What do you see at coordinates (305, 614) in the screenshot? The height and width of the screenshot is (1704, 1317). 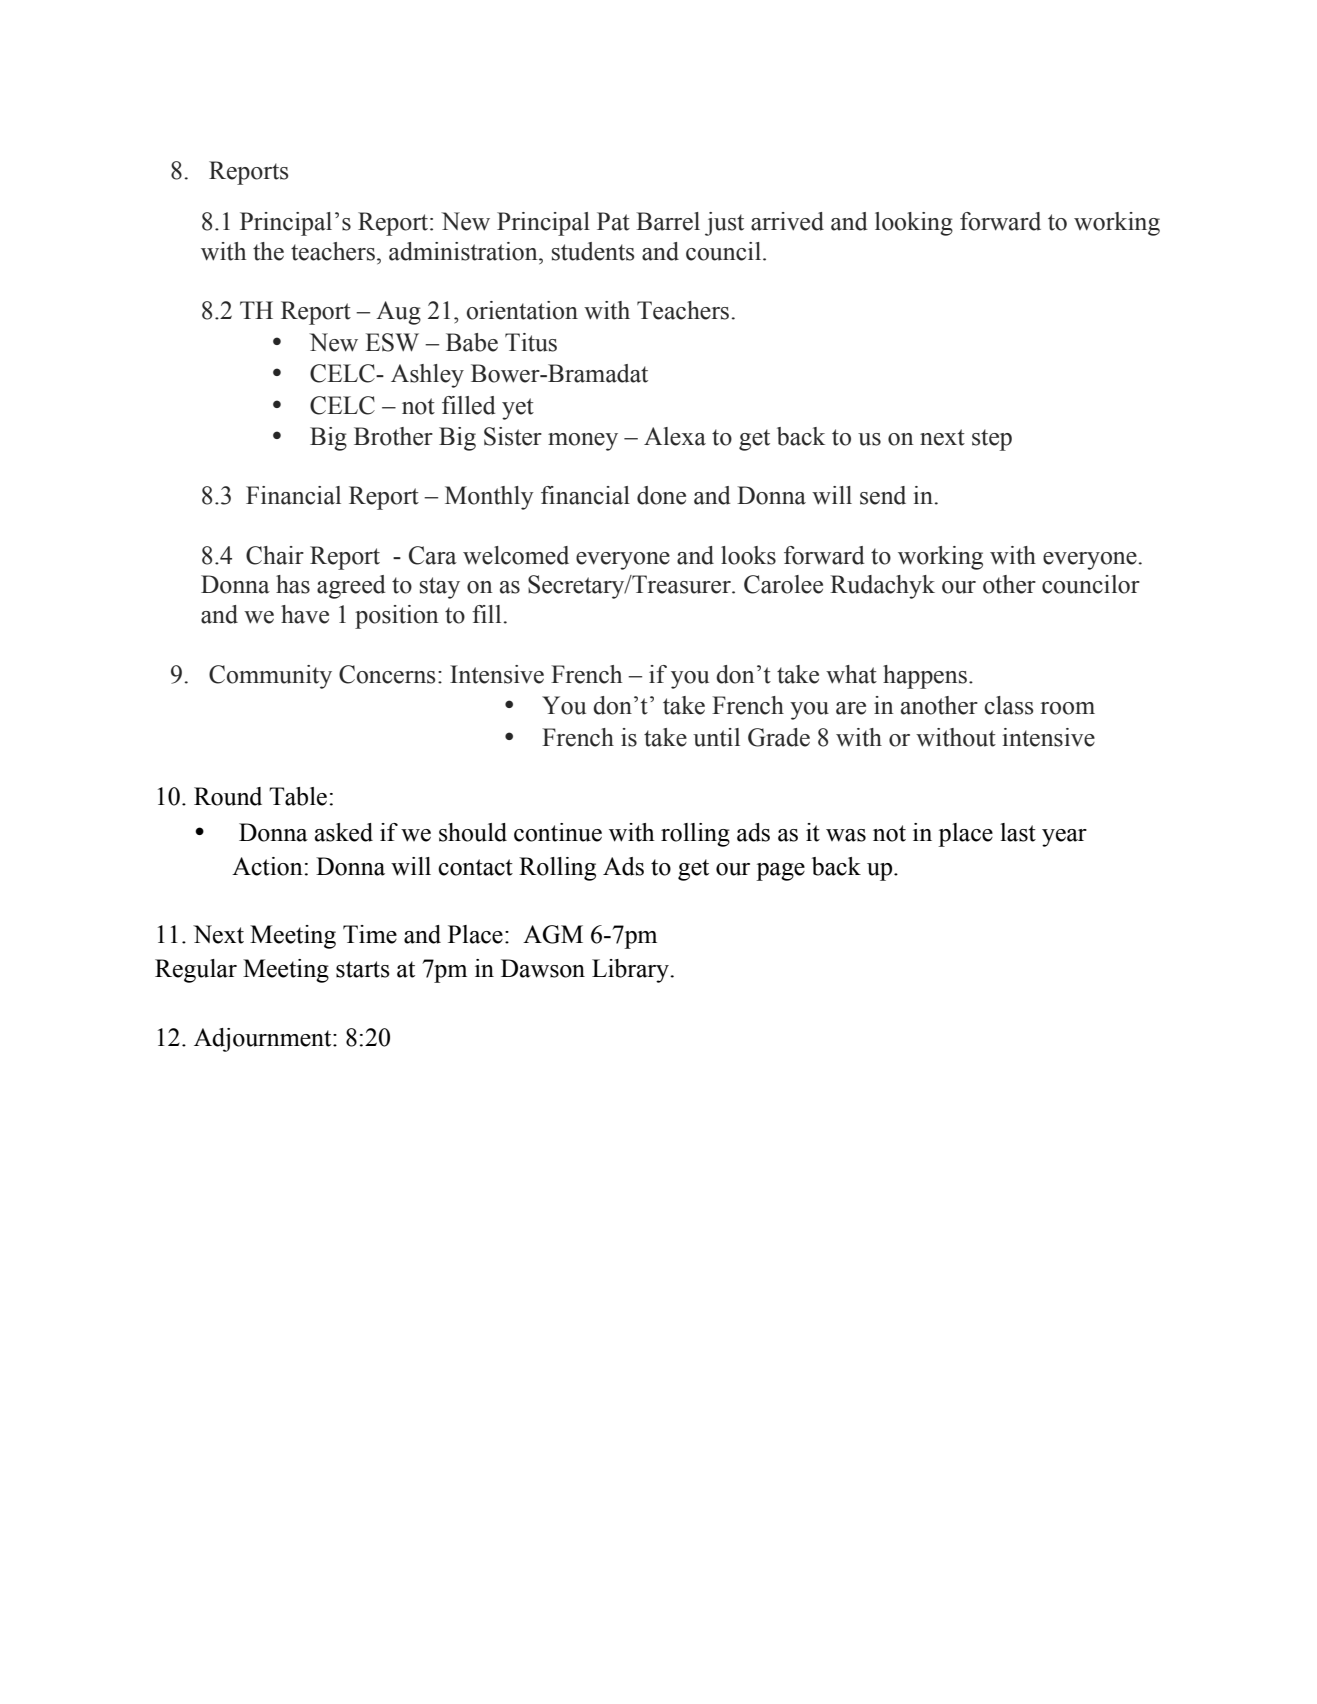 I see `have` at bounding box center [305, 614].
